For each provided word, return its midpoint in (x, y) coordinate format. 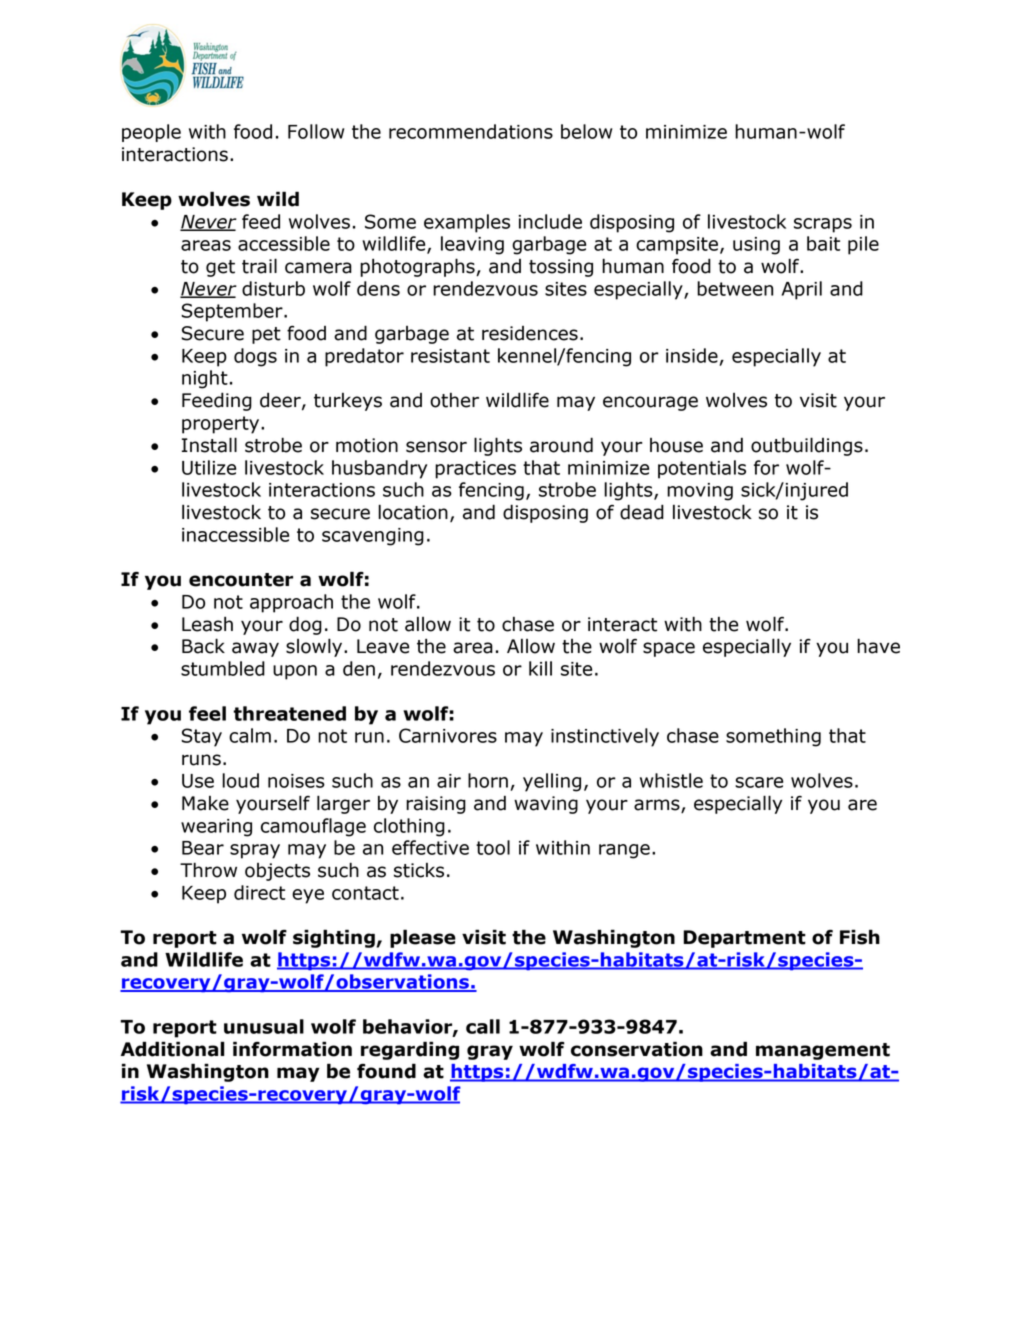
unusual (264, 1026)
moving (700, 492)
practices (475, 470)
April (802, 290)
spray (255, 851)
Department (744, 939)
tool (493, 847)
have (878, 646)
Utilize (209, 467)
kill (540, 668)
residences (530, 333)
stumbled (223, 668)
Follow (316, 131)
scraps (823, 225)
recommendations (471, 131)
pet (266, 335)
